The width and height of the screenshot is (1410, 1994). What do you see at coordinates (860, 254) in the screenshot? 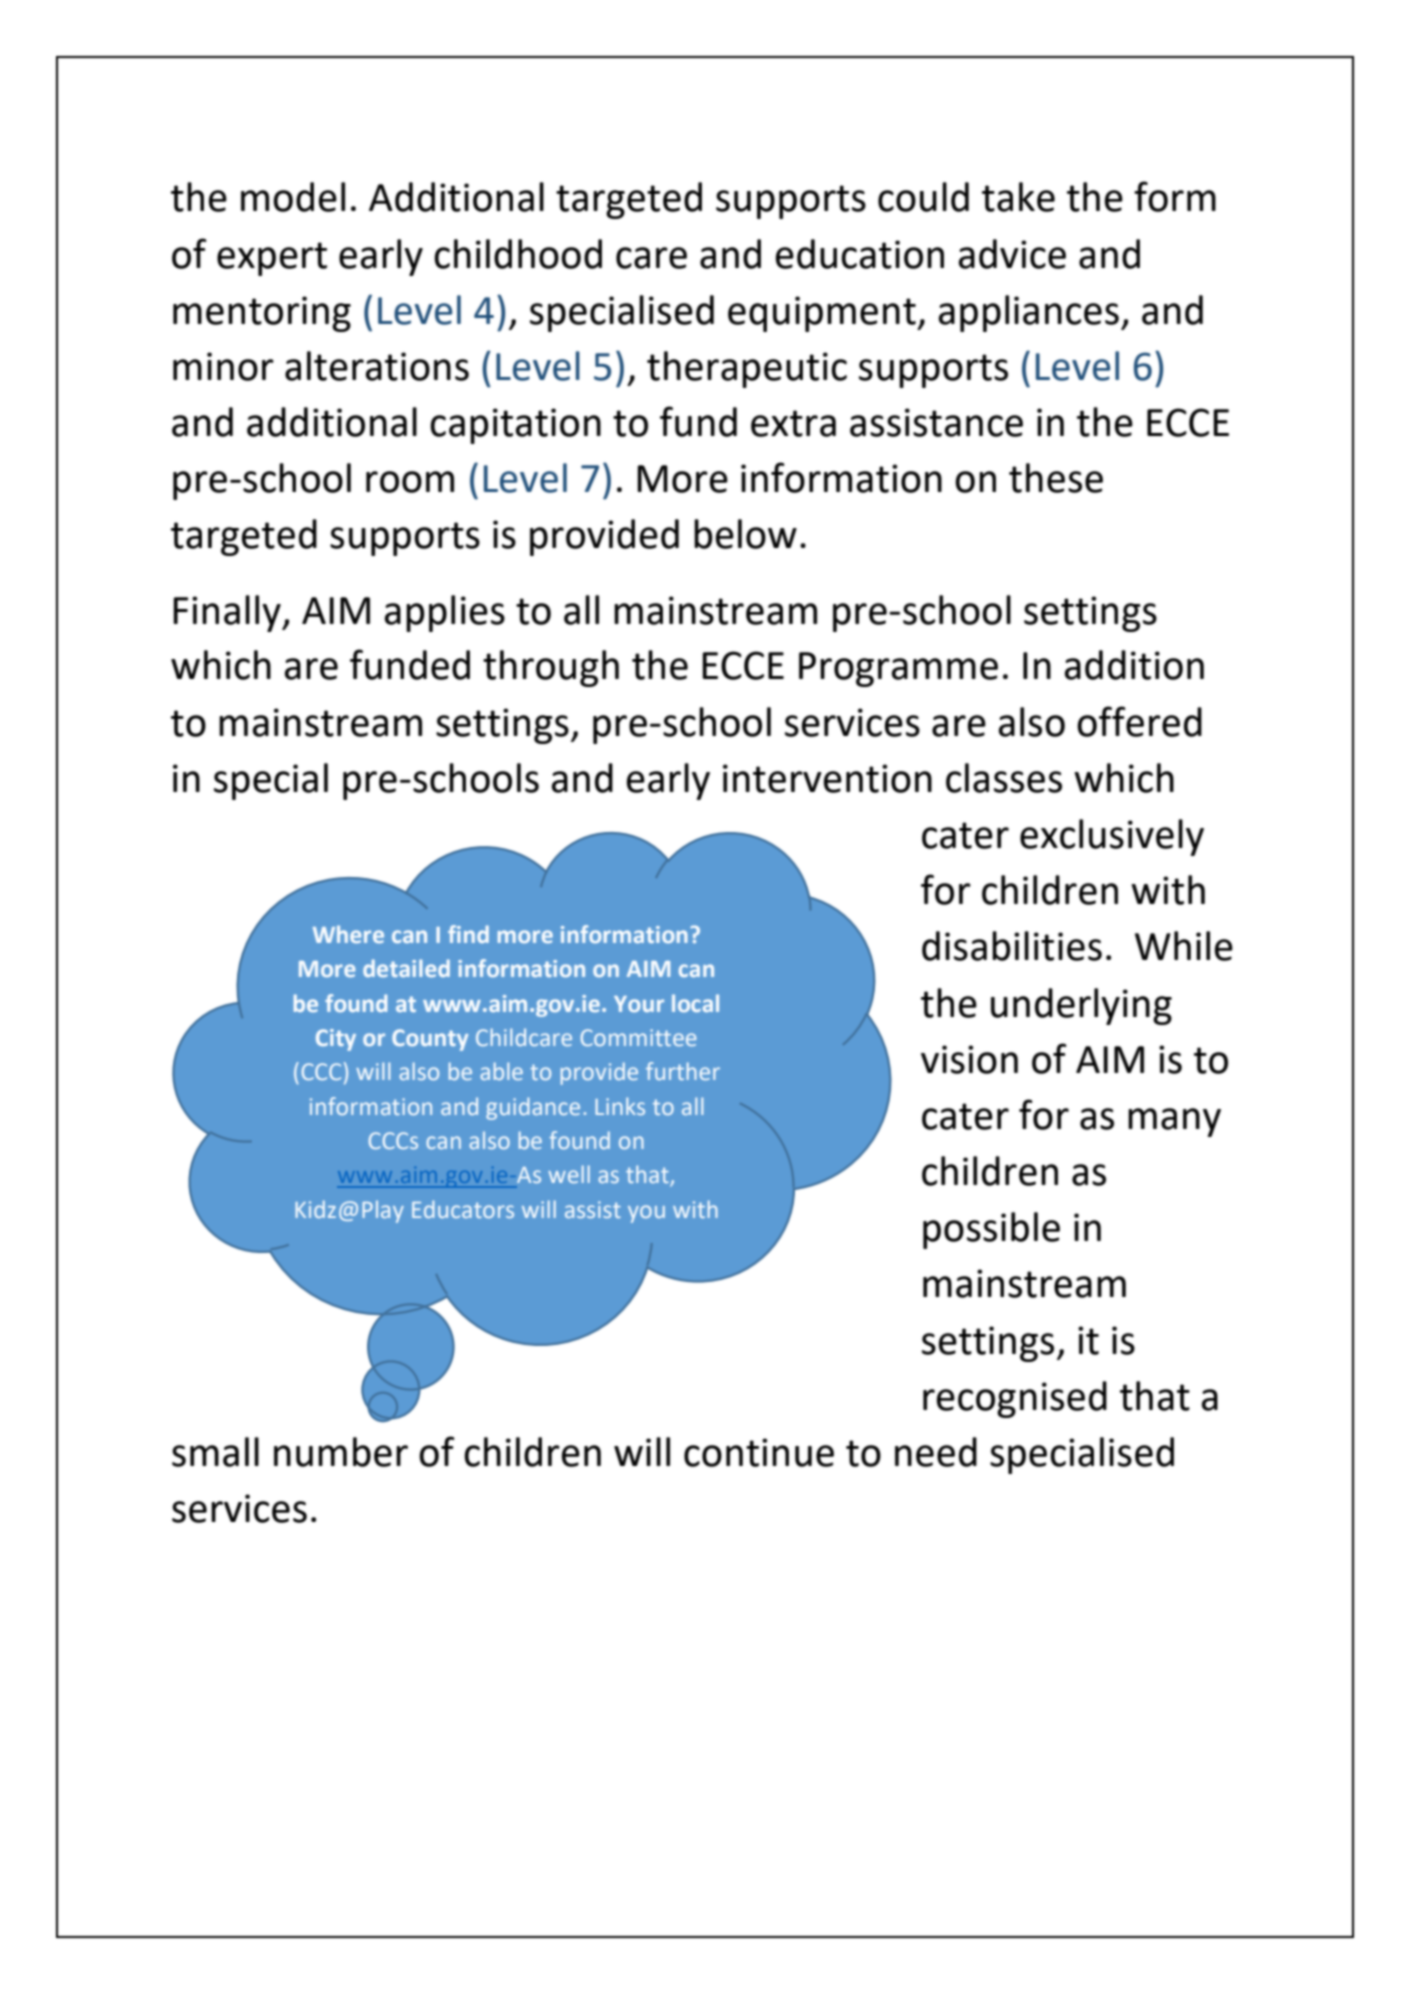
I see `education` at bounding box center [860, 254].
